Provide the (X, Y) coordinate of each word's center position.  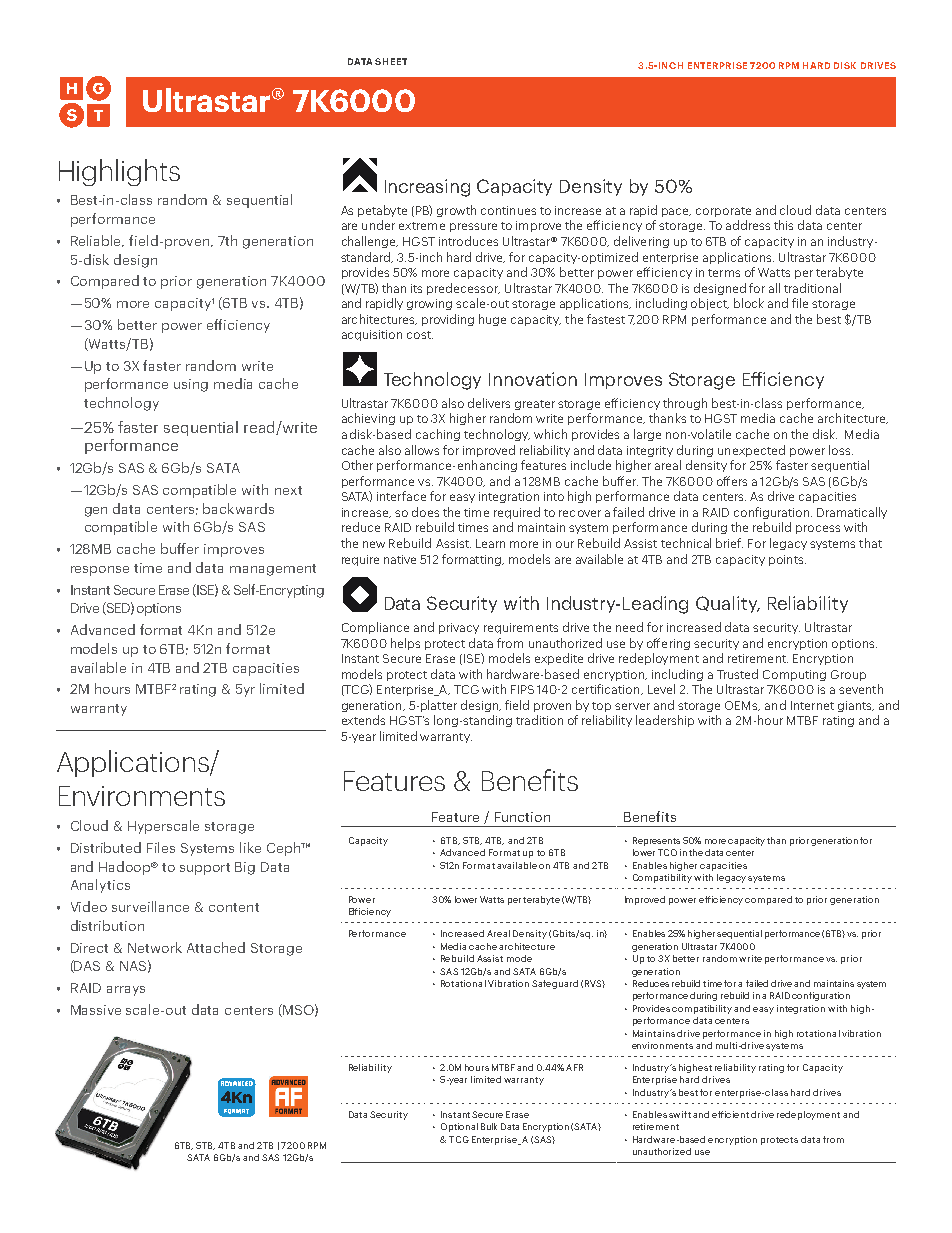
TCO (667, 852)
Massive (96, 1010)
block (749, 303)
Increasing (427, 188)
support (205, 869)
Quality (728, 604)
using (191, 385)
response (100, 571)
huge (492, 320)
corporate (723, 212)
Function (522, 817)
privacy (459, 628)
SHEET (391, 61)
